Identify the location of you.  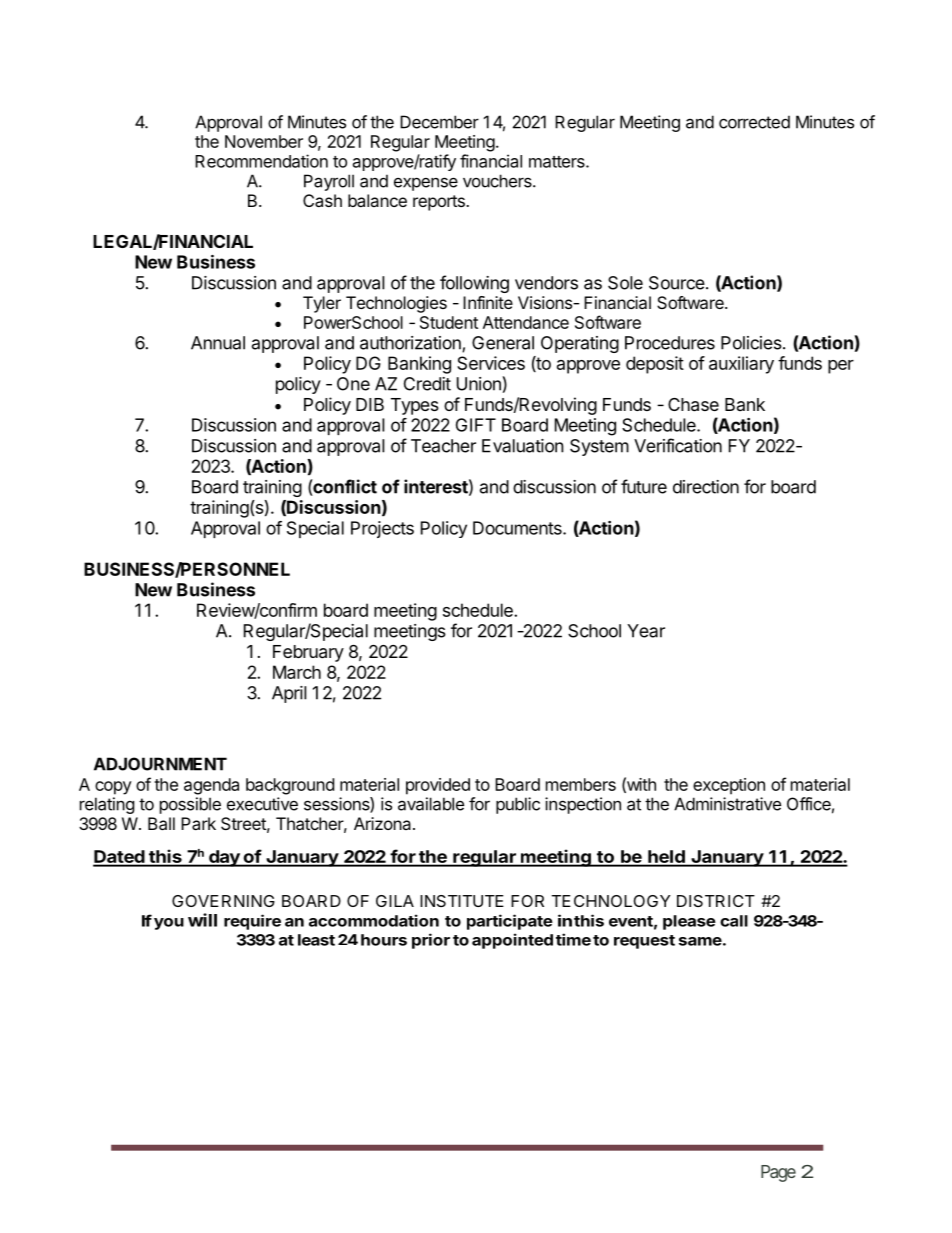
(169, 924).
